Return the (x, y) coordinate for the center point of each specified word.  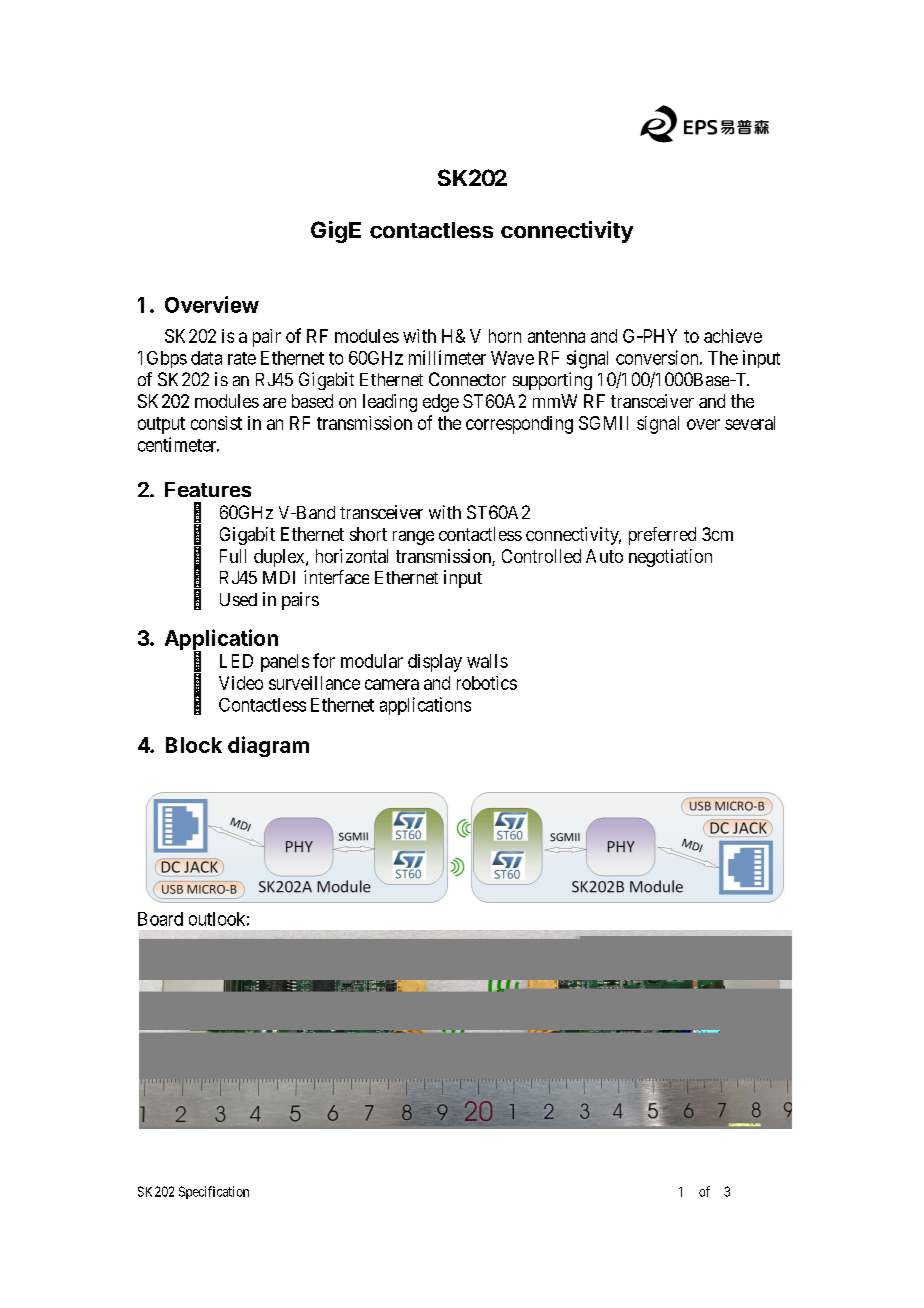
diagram (268, 746)
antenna (556, 336)
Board (160, 919)
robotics (487, 683)
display (435, 663)
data (206, 358)
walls (487, 661)
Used (238, 599)
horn (505, 336)
